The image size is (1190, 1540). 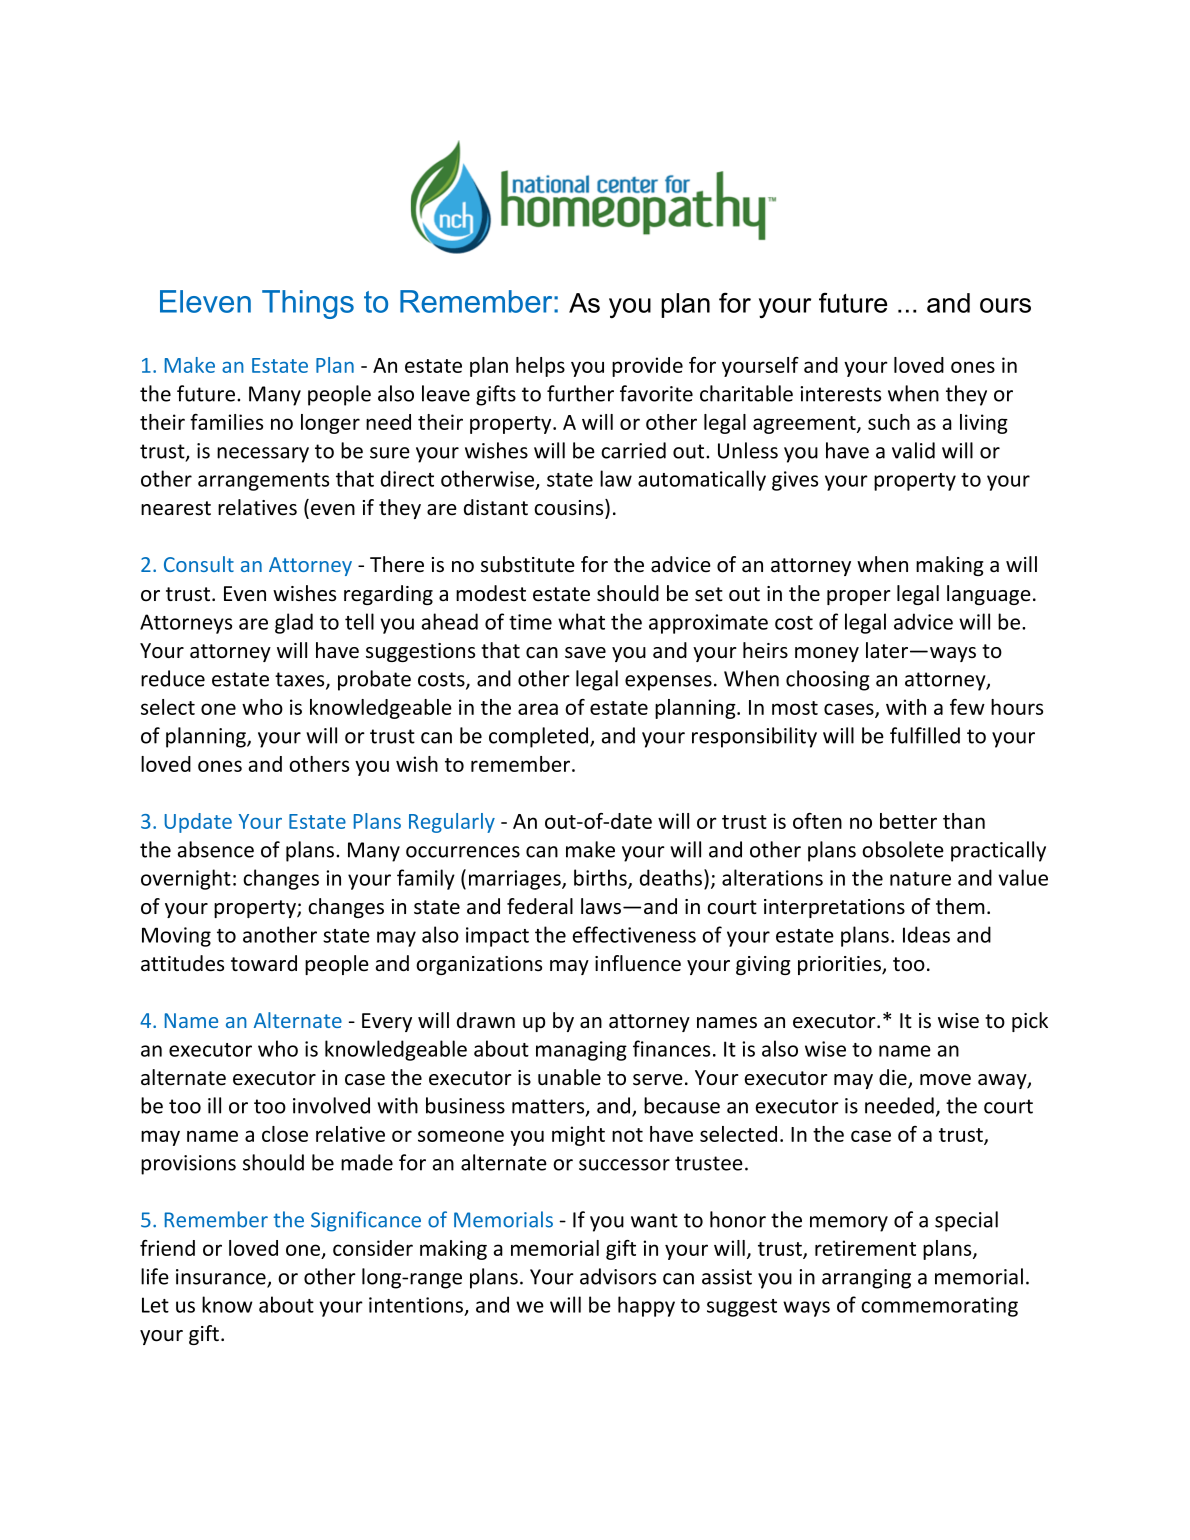 I want to click on helps, so click(x=540, y=367).
